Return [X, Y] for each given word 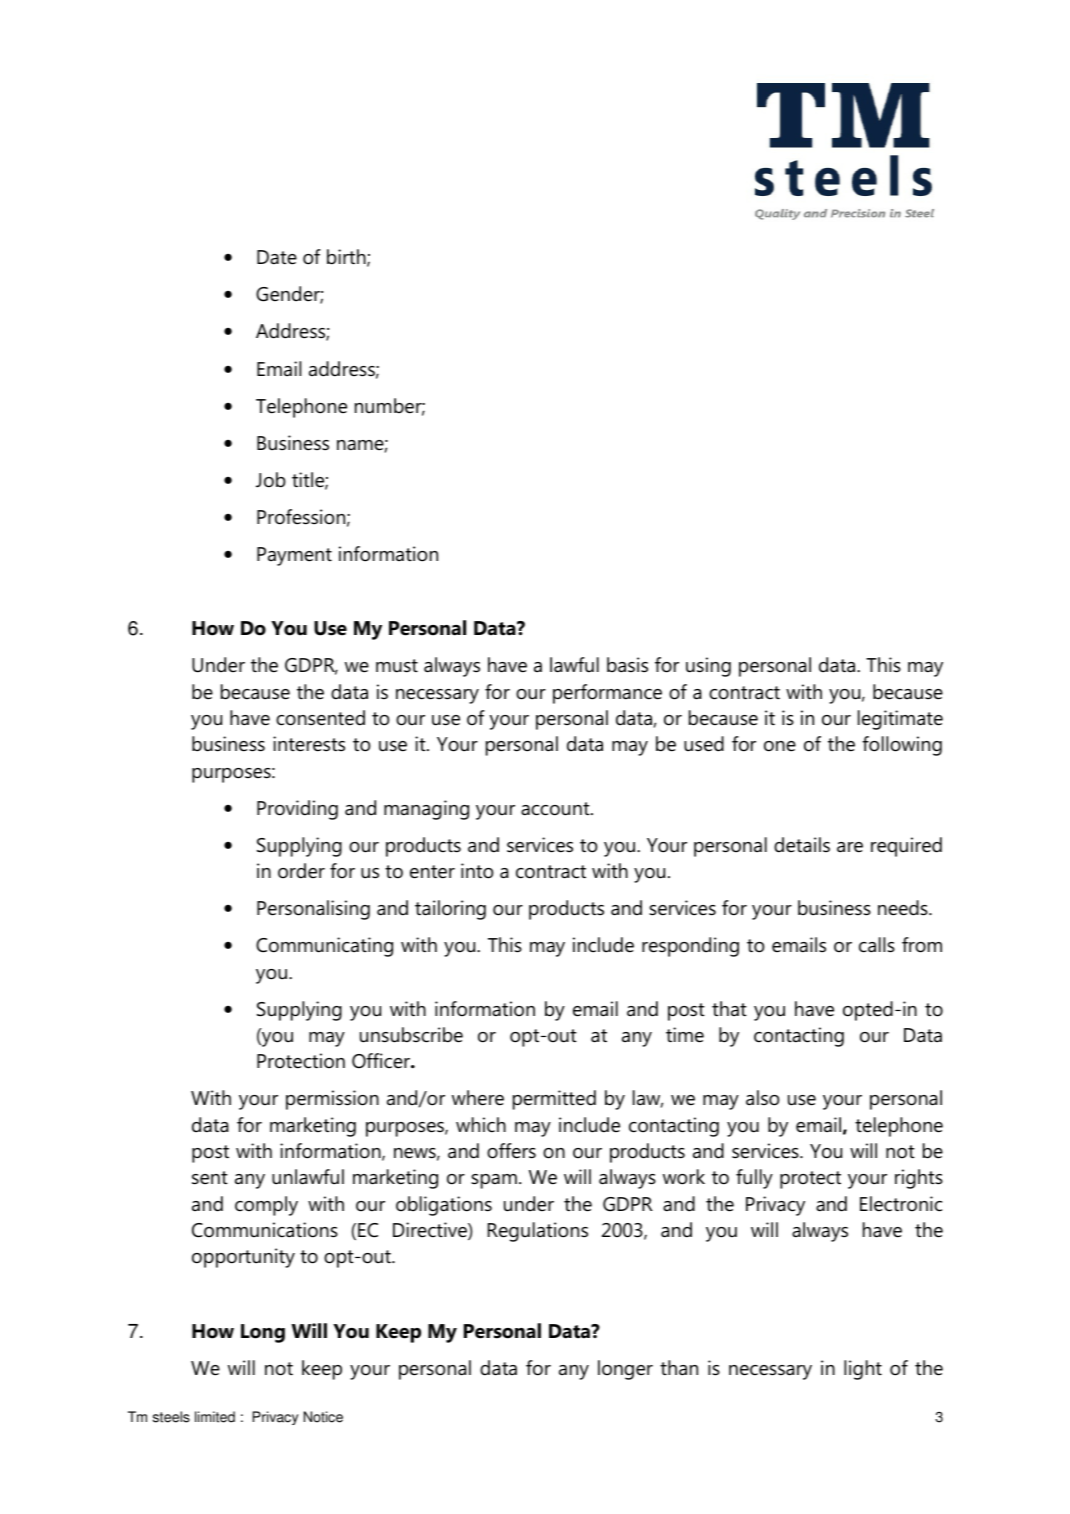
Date [277, 257]
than [679, 1368]
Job [271, 480]
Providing [297, 810]
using [708, 667]
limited [215, 1417]
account [556, 809]
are [850, 847]
